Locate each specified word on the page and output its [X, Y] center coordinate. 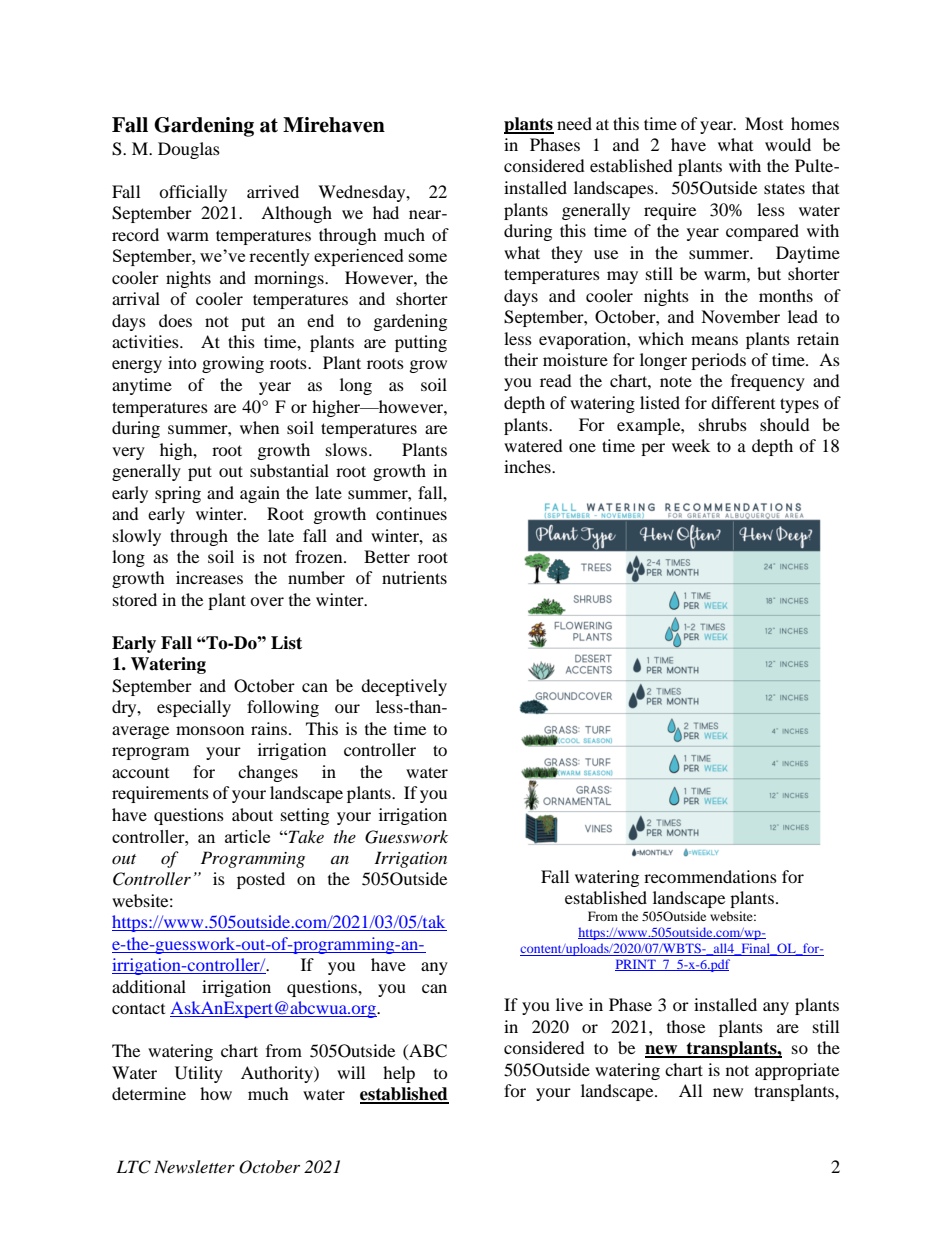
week [691, 445]
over [267, 601]
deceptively [404, 687]
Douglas [189, 150]
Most [764, 123]
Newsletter [194, 1166]
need [574, 123]
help [399, 1074]
